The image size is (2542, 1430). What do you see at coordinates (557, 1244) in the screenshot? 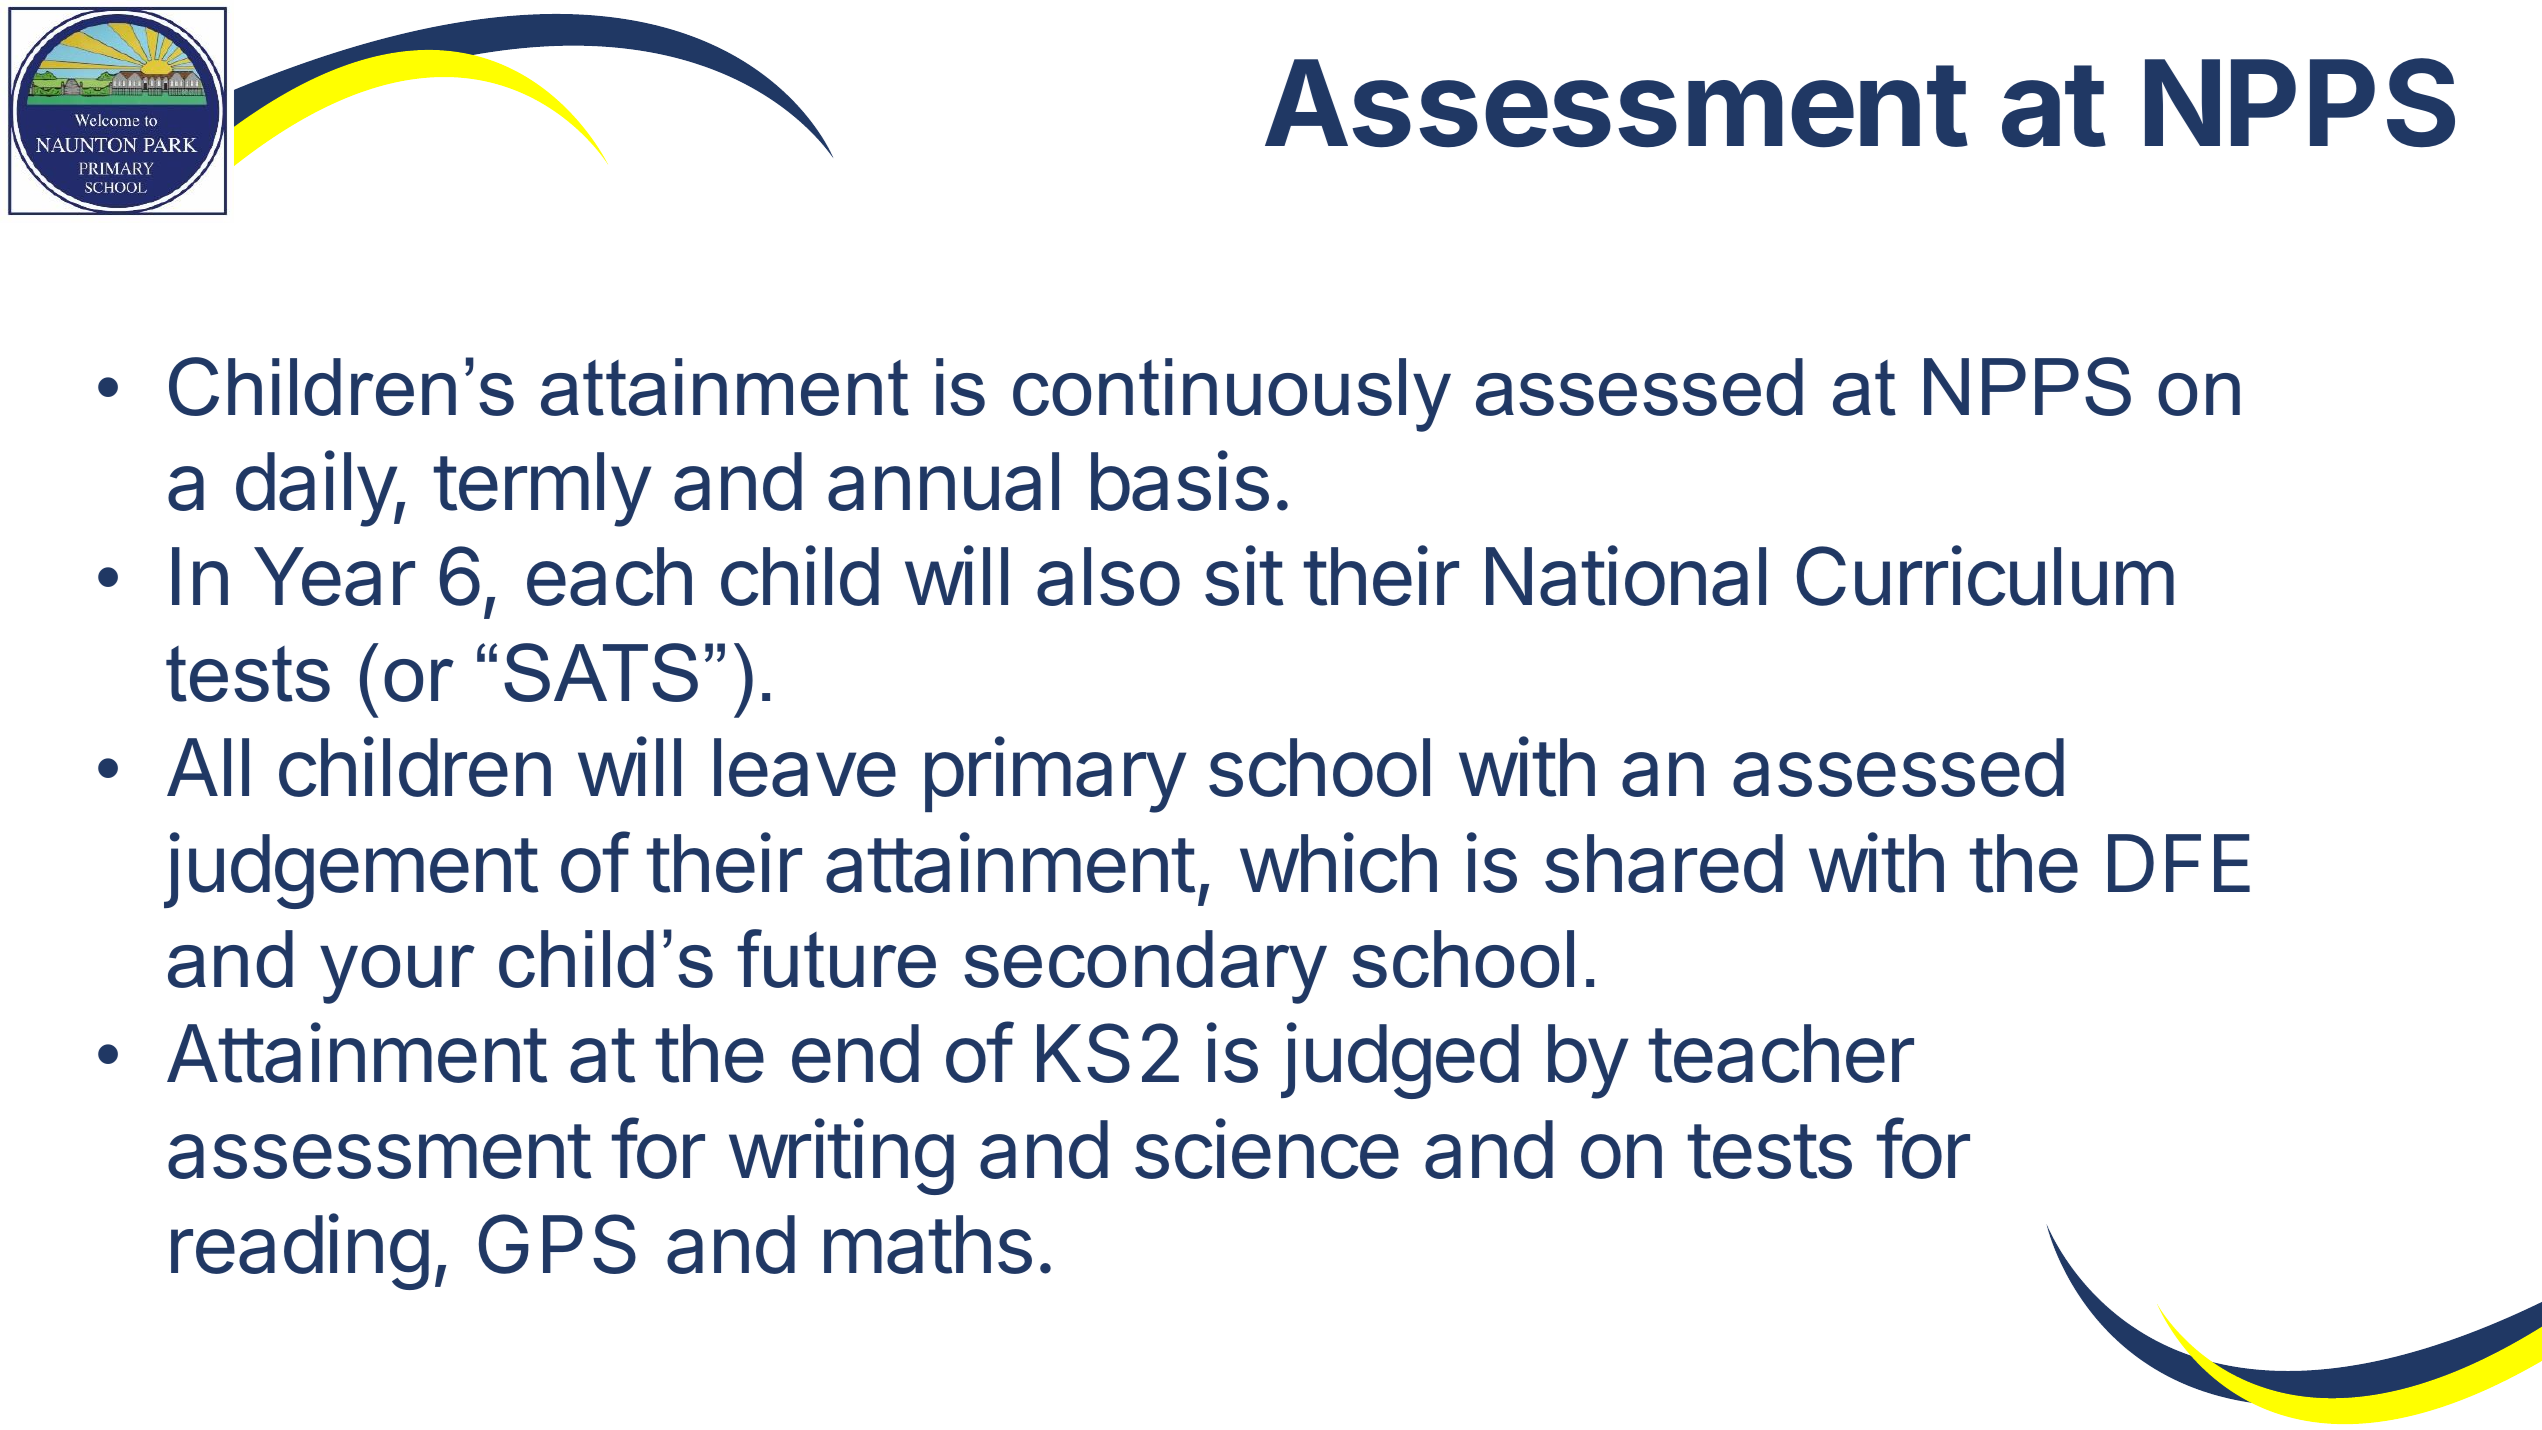
I see `GPS` at bounding box center [557, 1244].
